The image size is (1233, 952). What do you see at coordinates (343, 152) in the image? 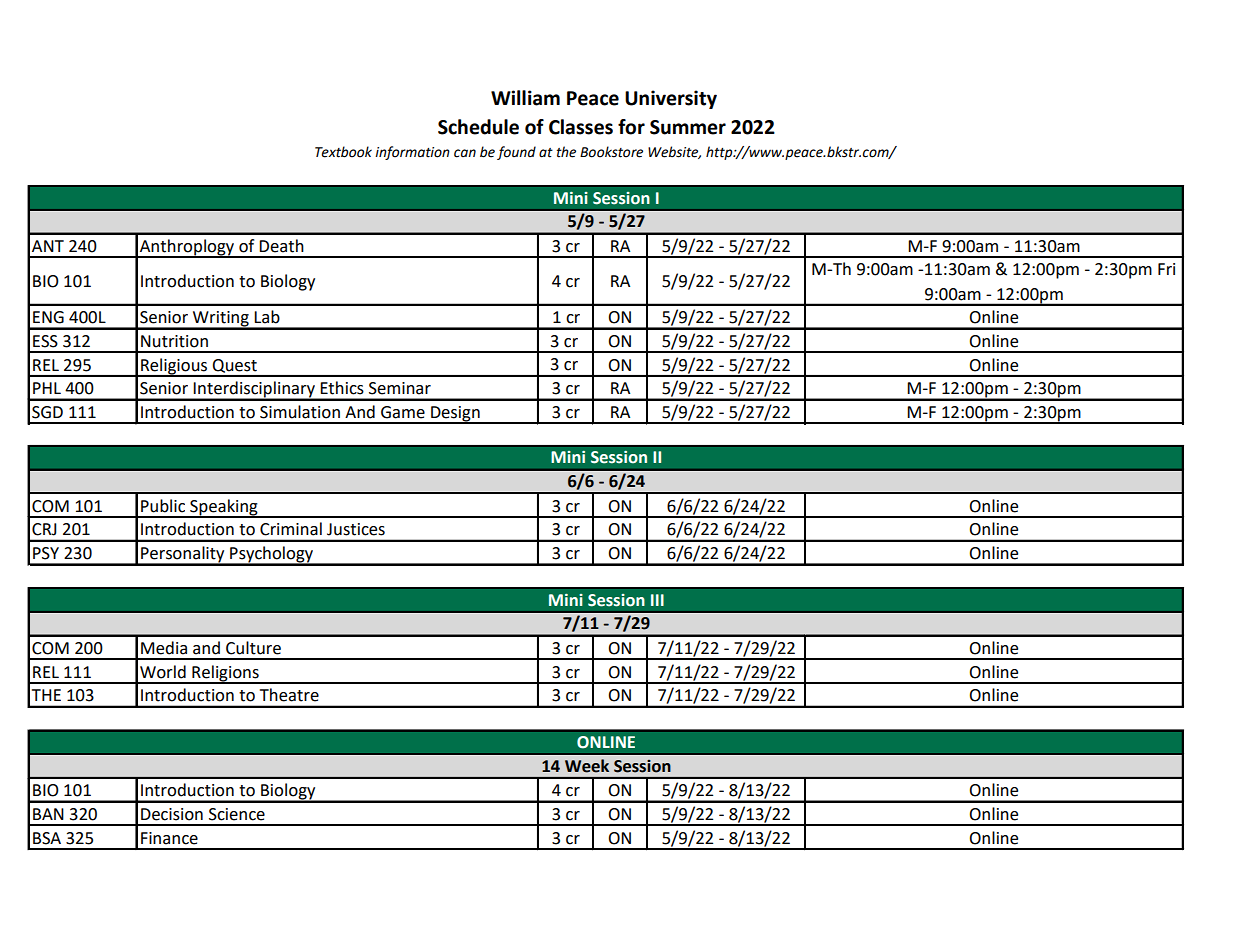
I see `Textbook` at bounding box center [343, 152].
